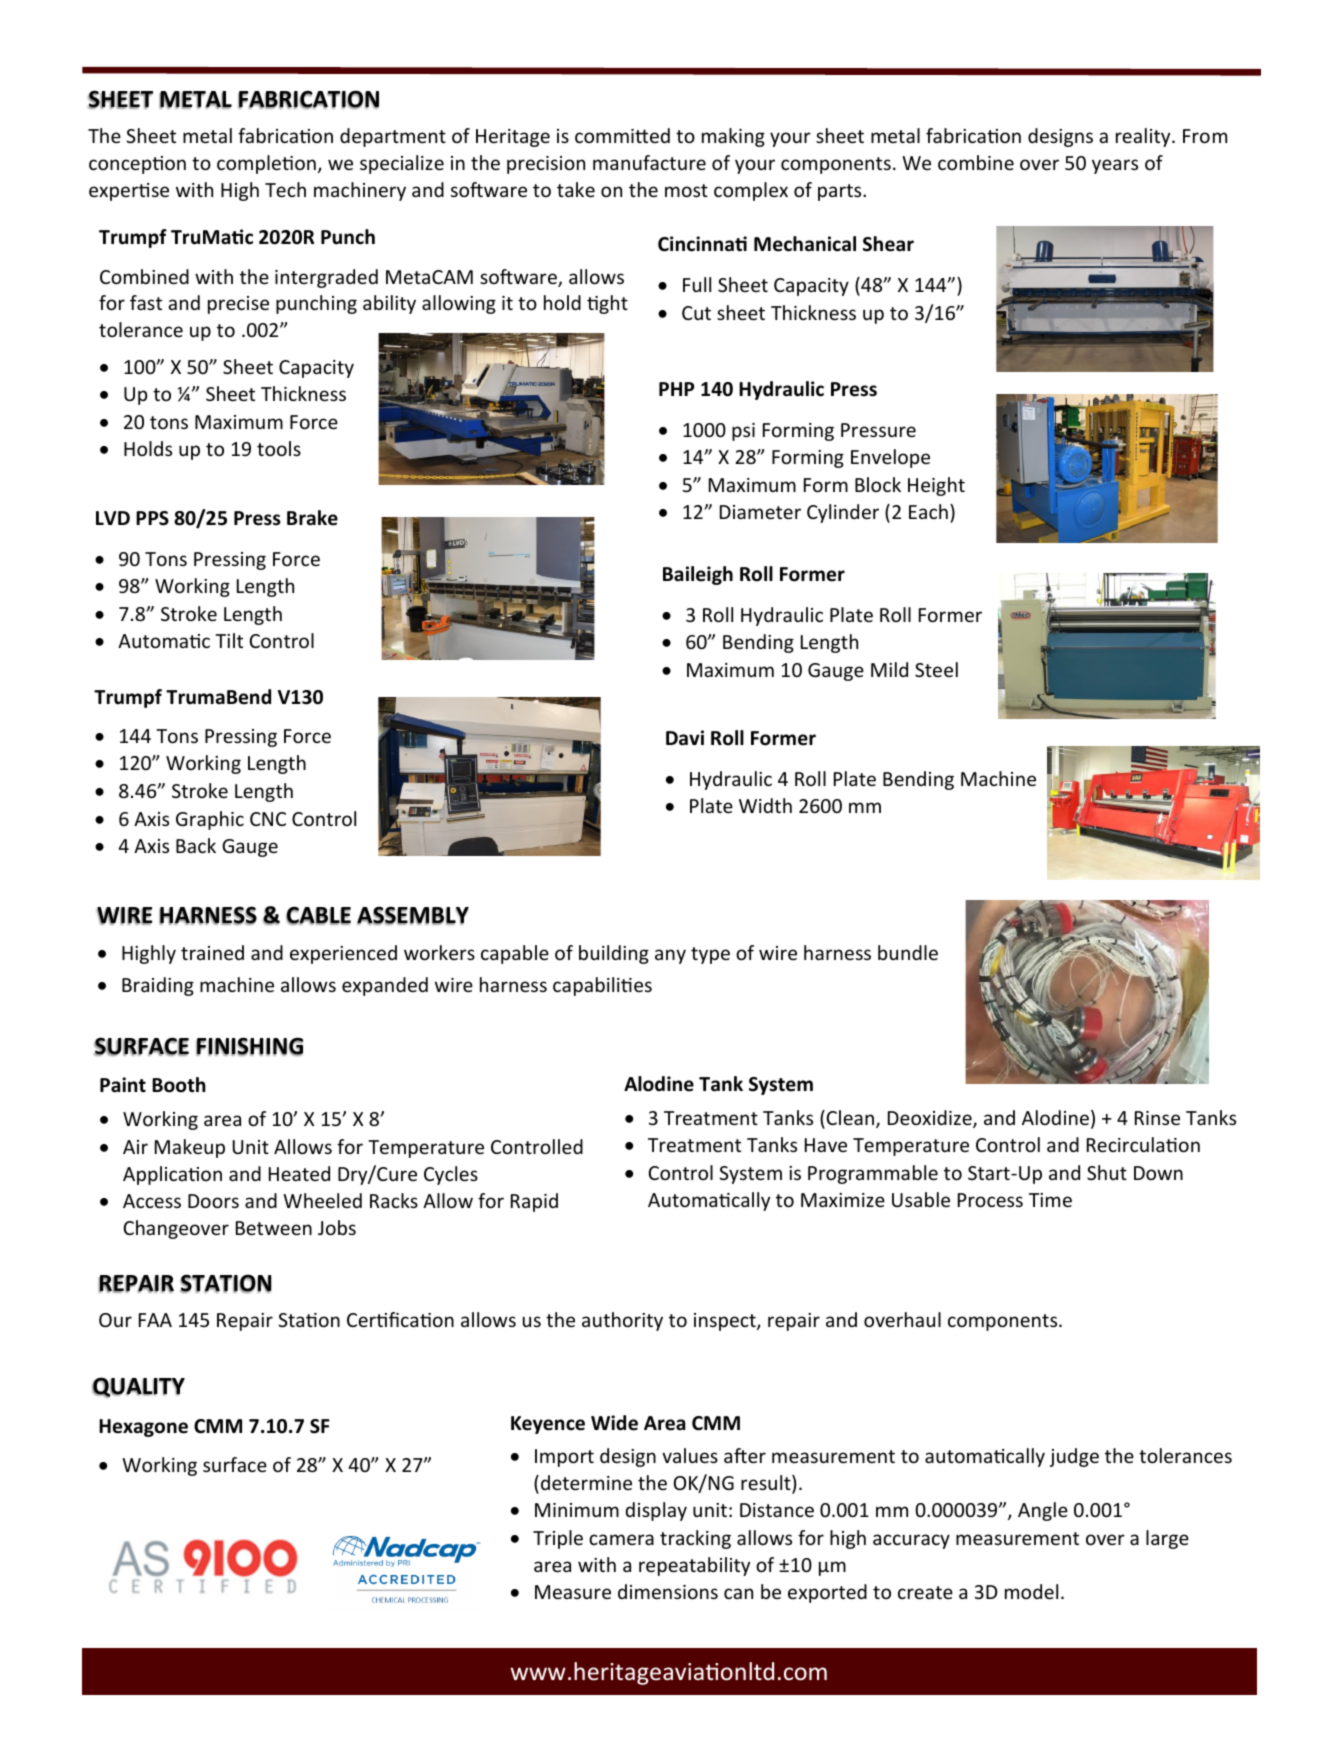 The width and height of the page is (1342, 1737). What do you see at coordinates (1043, 1511) in the page?
I see `Angle` at bounding box center [1043, 1511].
